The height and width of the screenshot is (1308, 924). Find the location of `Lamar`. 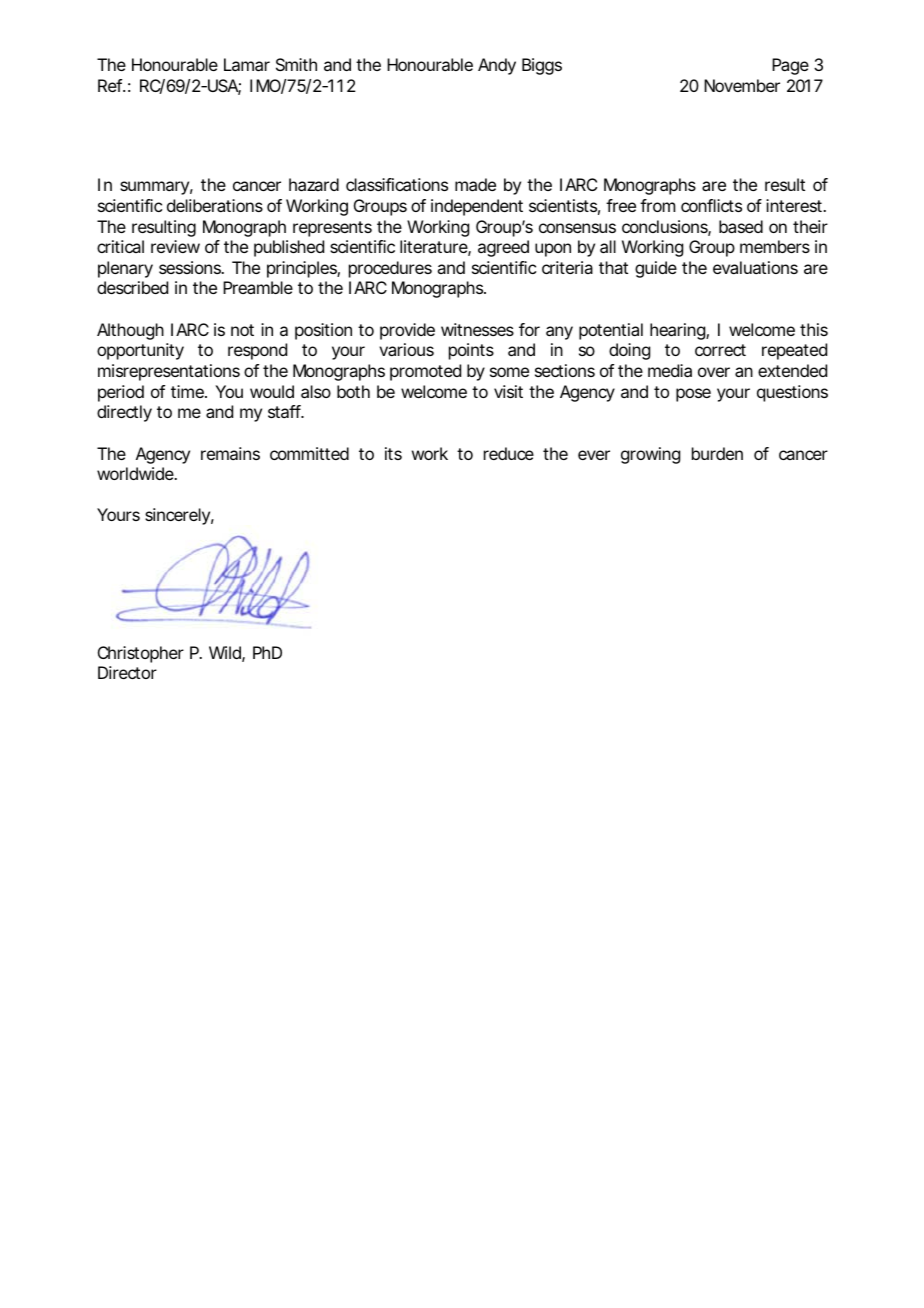

Lamar is located at coordinates (247, 64).
